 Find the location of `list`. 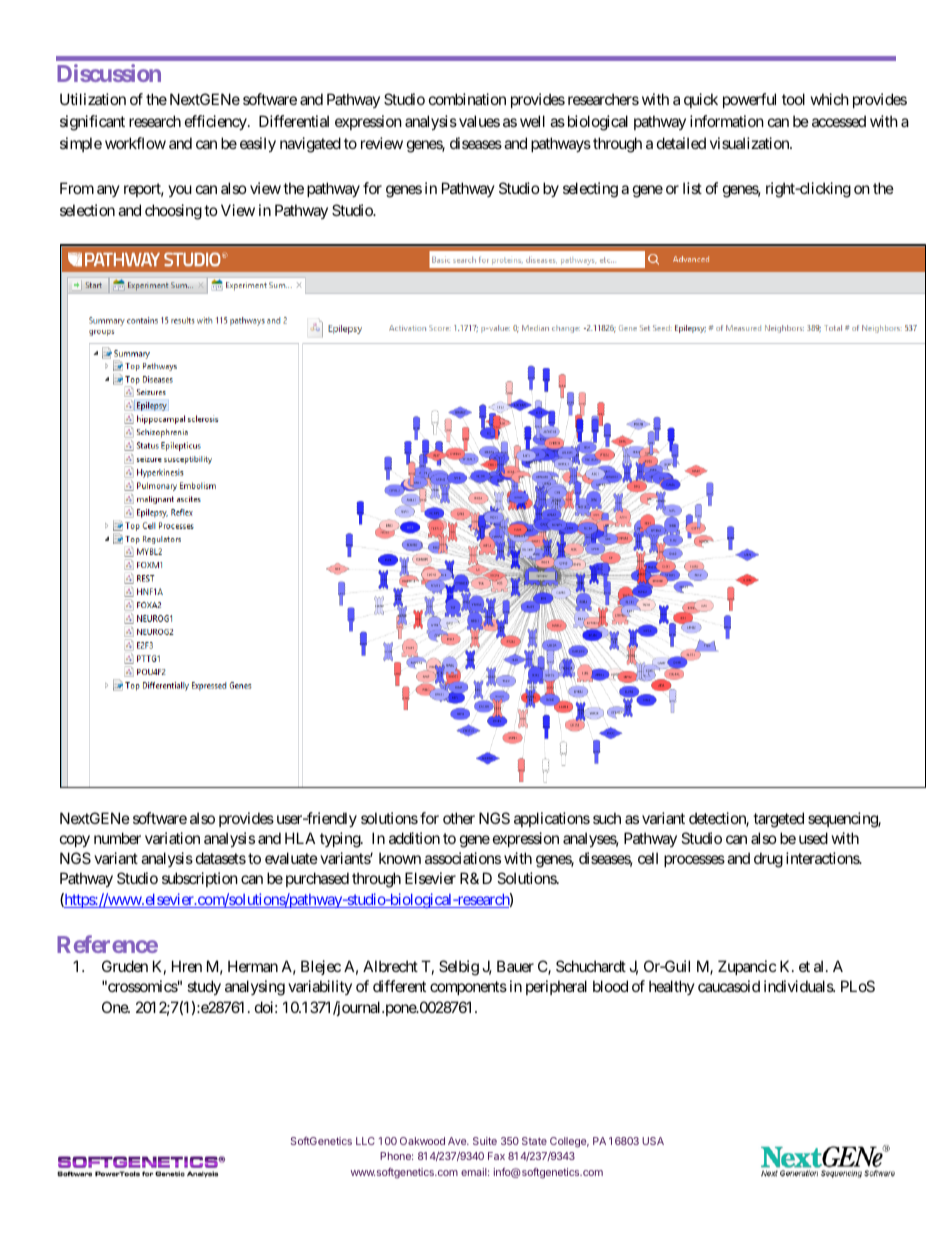

list is located at coordinates (692, 188).
